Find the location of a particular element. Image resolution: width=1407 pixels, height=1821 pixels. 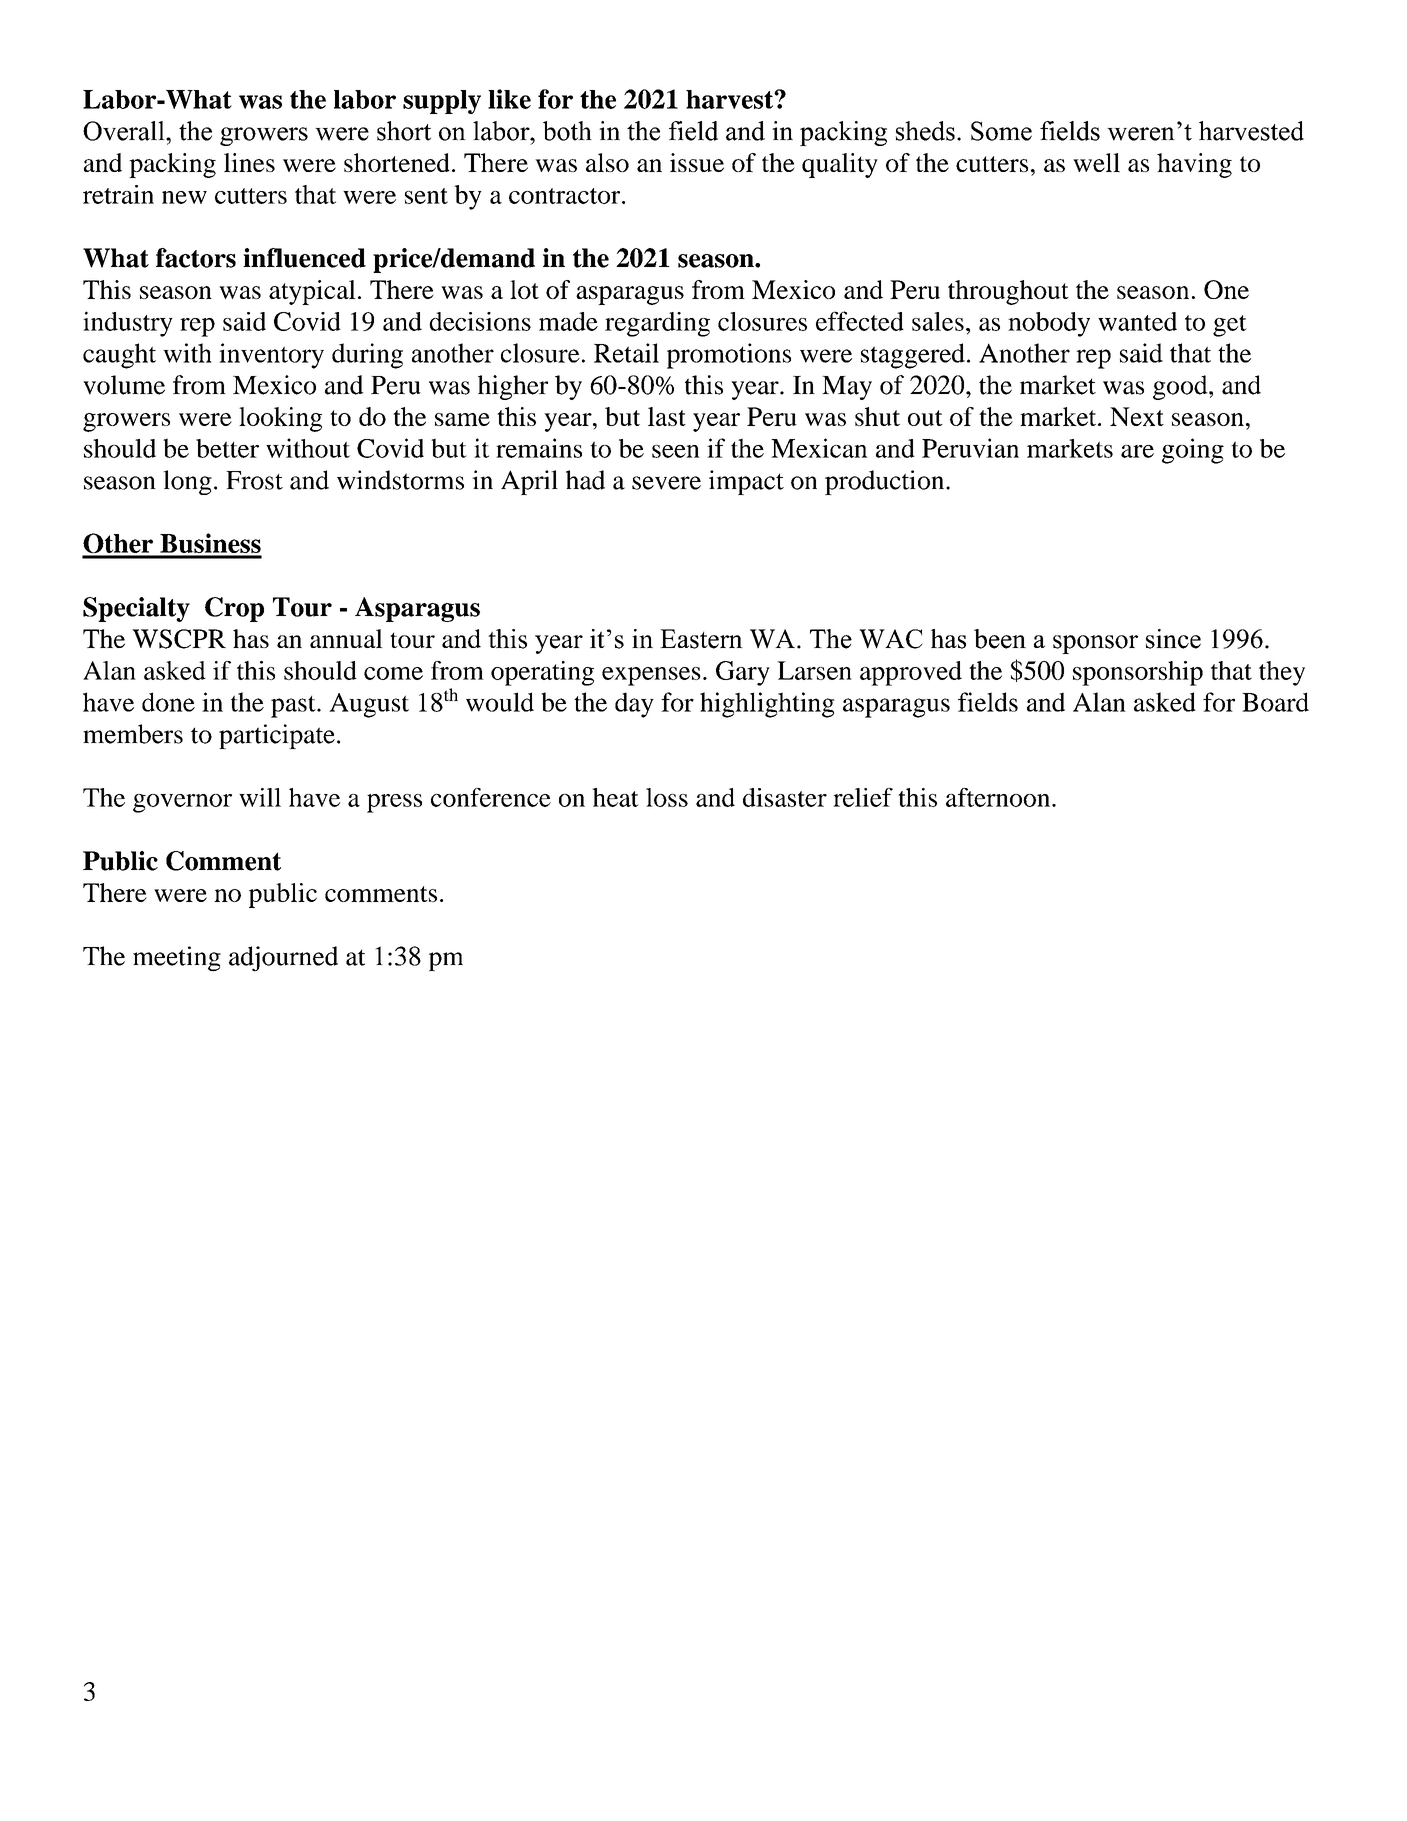

are is located at coordinates (1137, 451).
